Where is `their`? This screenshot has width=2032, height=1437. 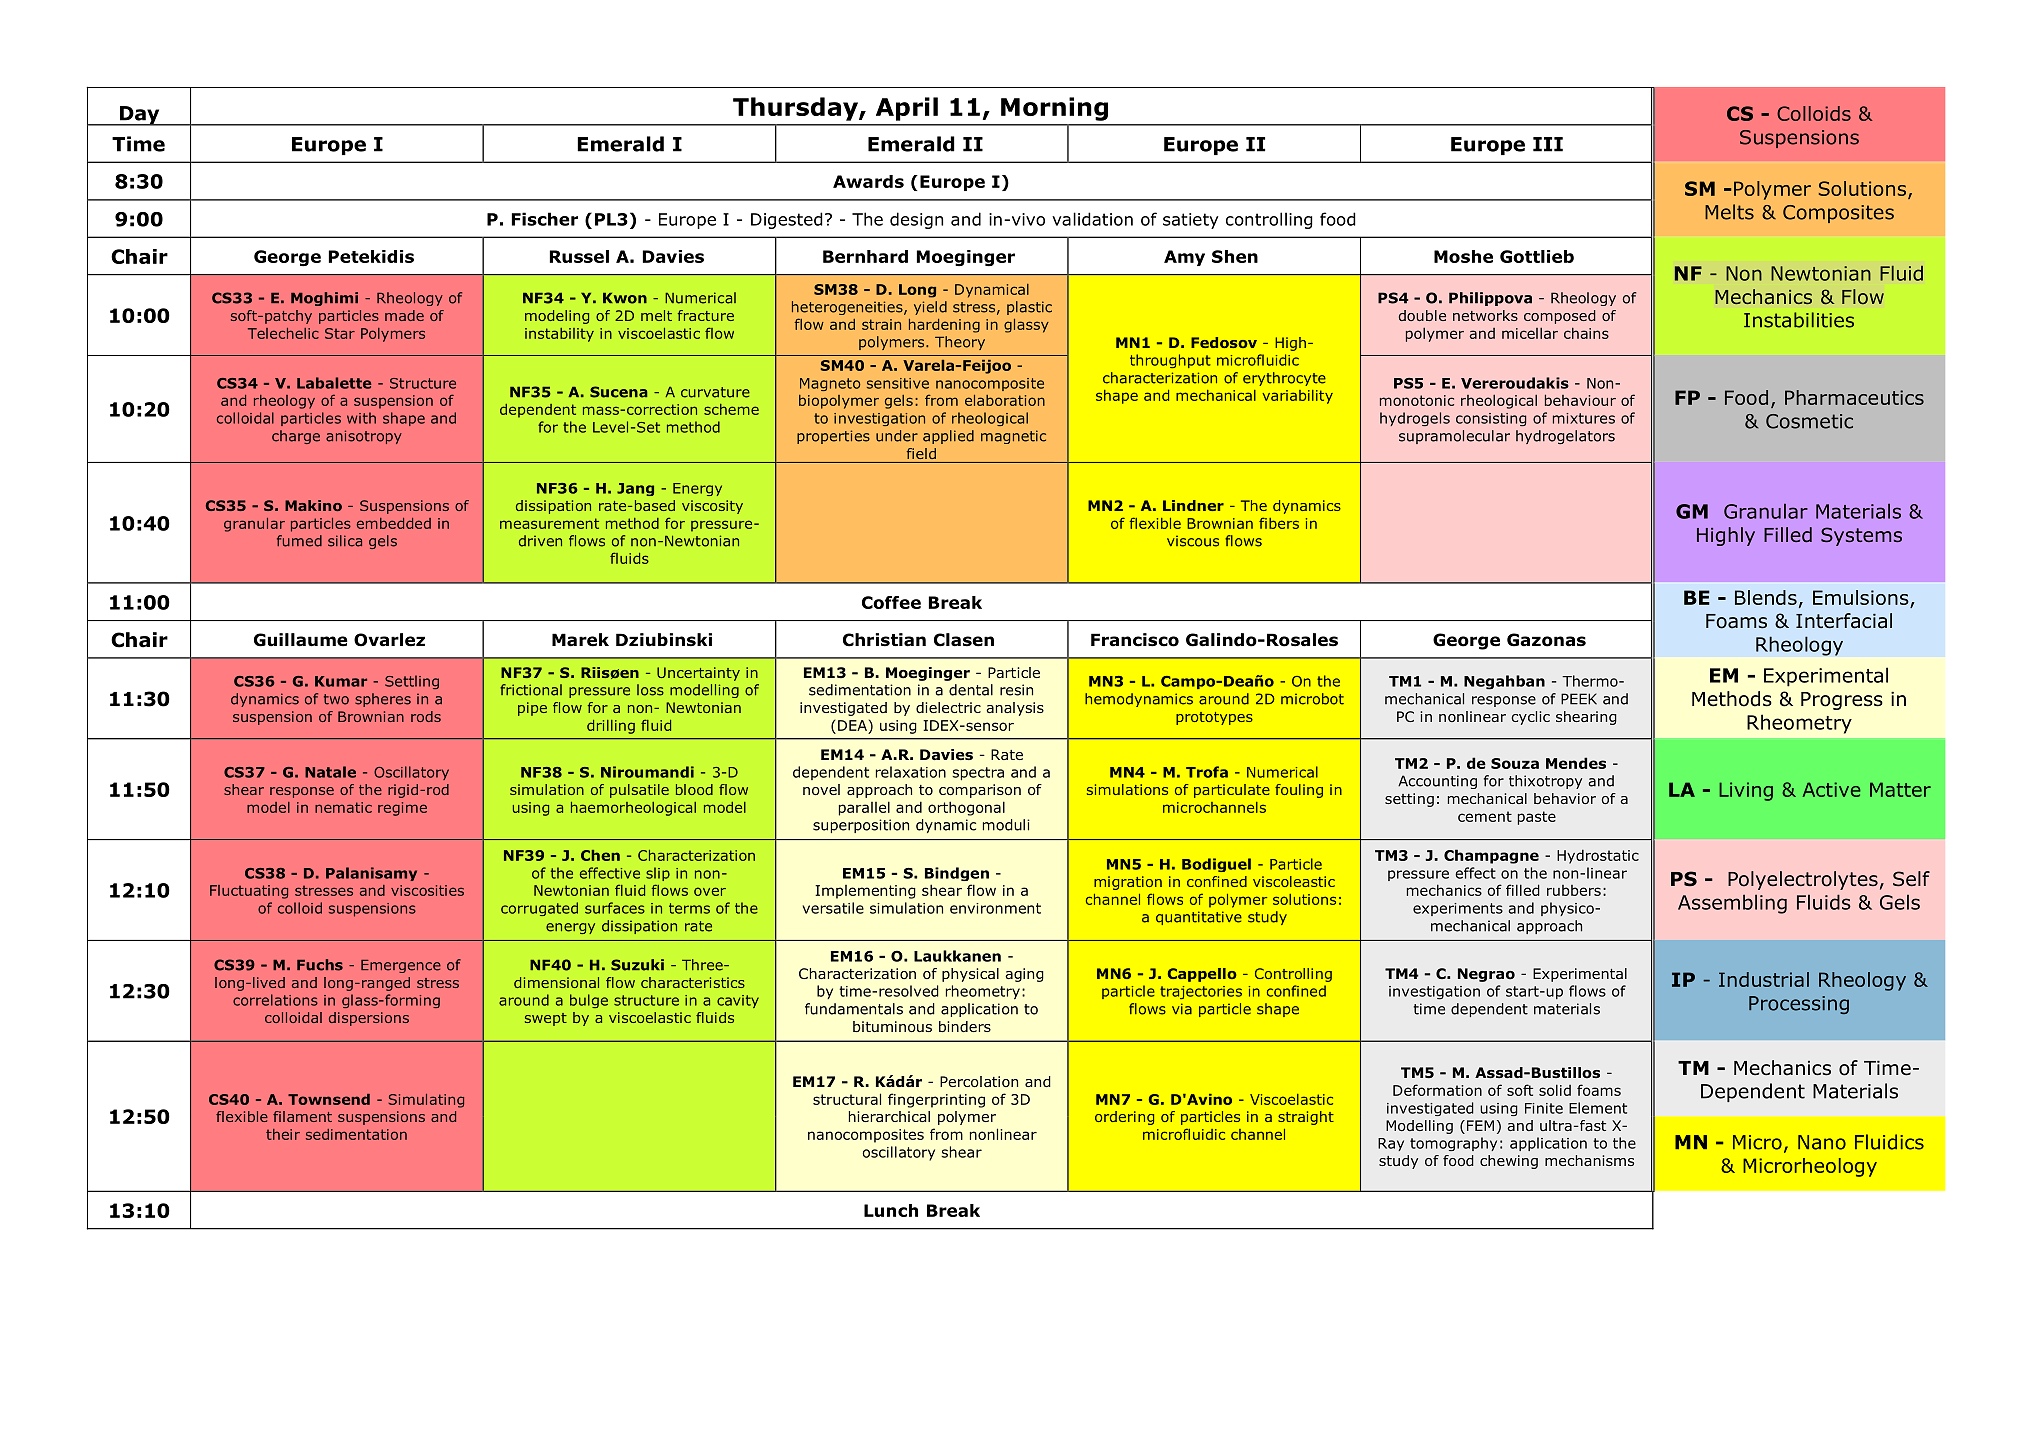
their is located at coordinates (283, 1134).
